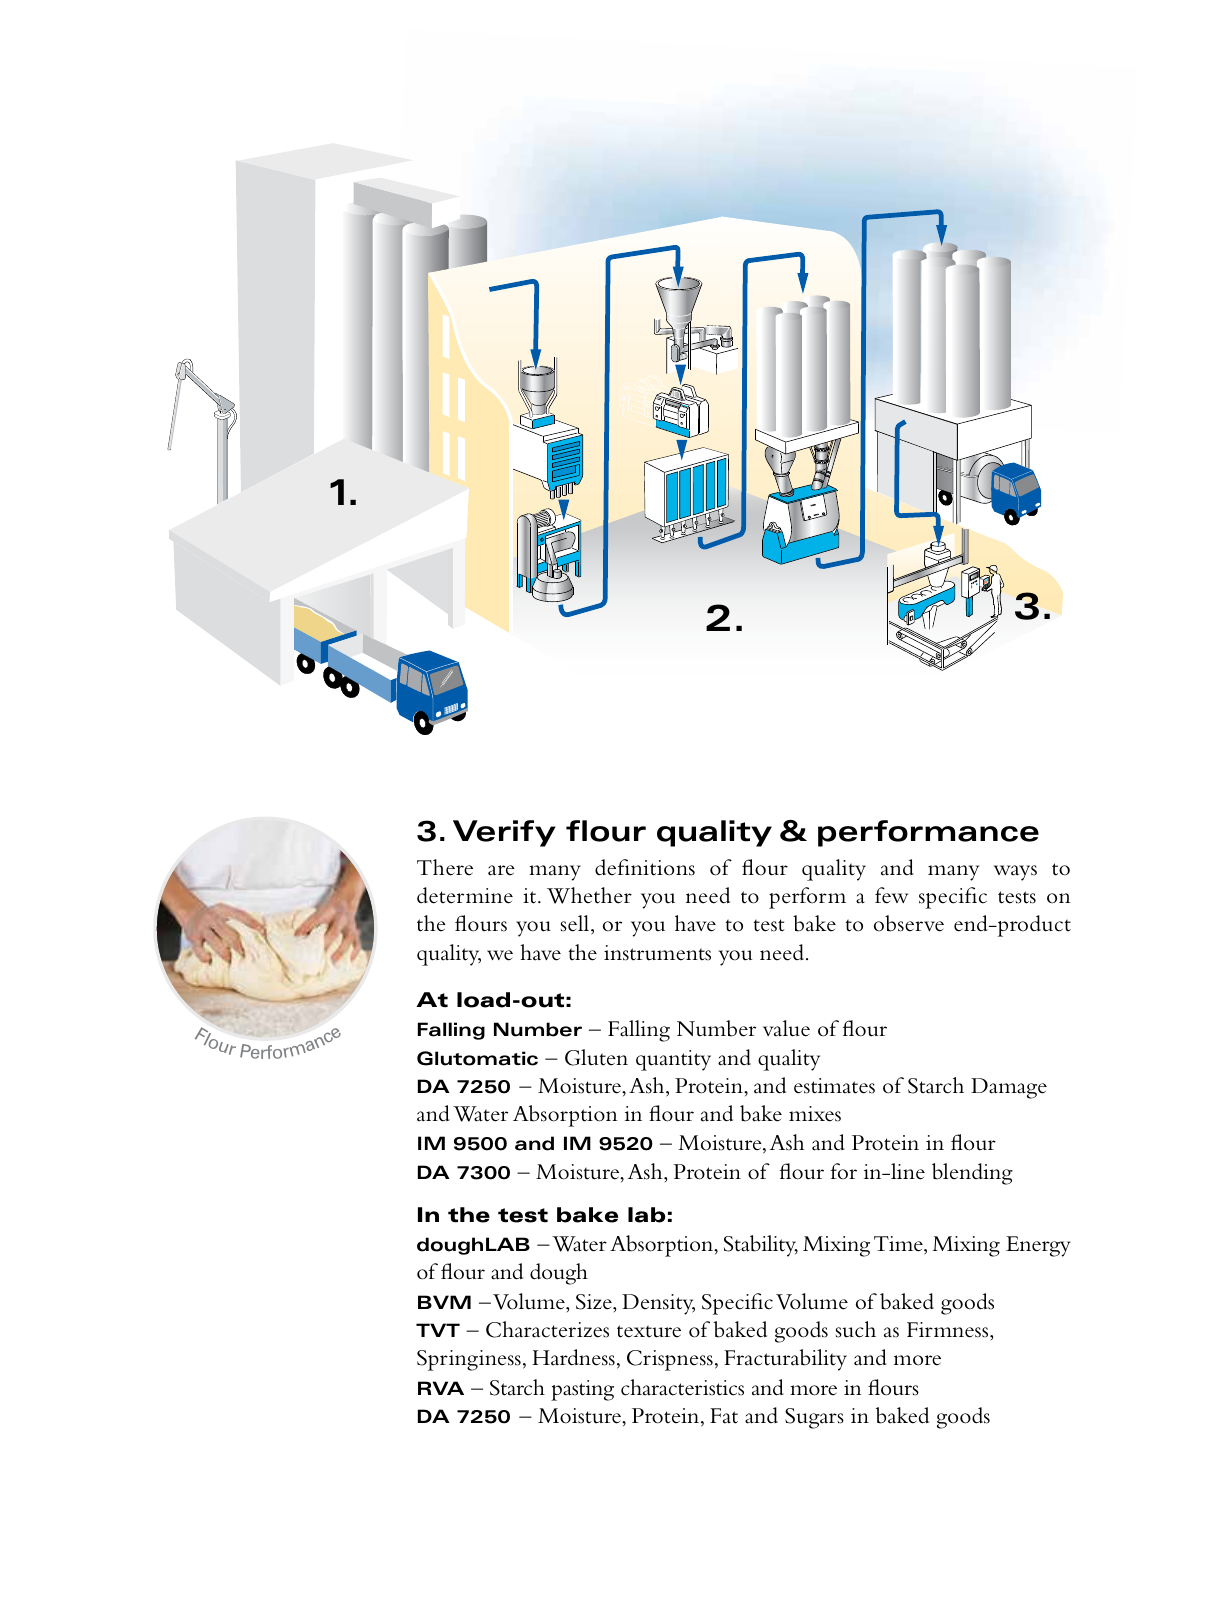  I want to click on ways, so click(1015, 873).
